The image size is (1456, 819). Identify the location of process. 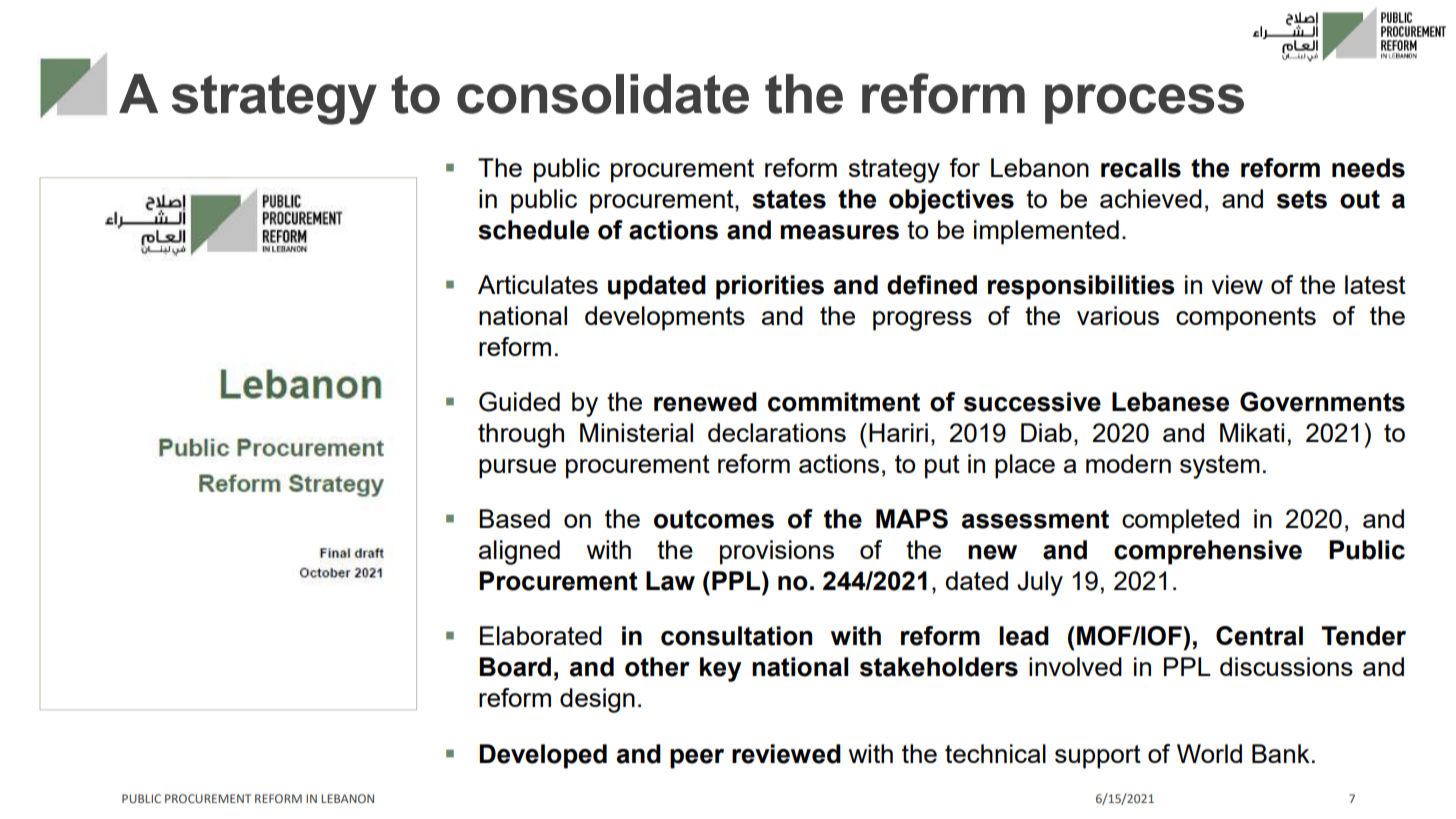
(1144, 104).
